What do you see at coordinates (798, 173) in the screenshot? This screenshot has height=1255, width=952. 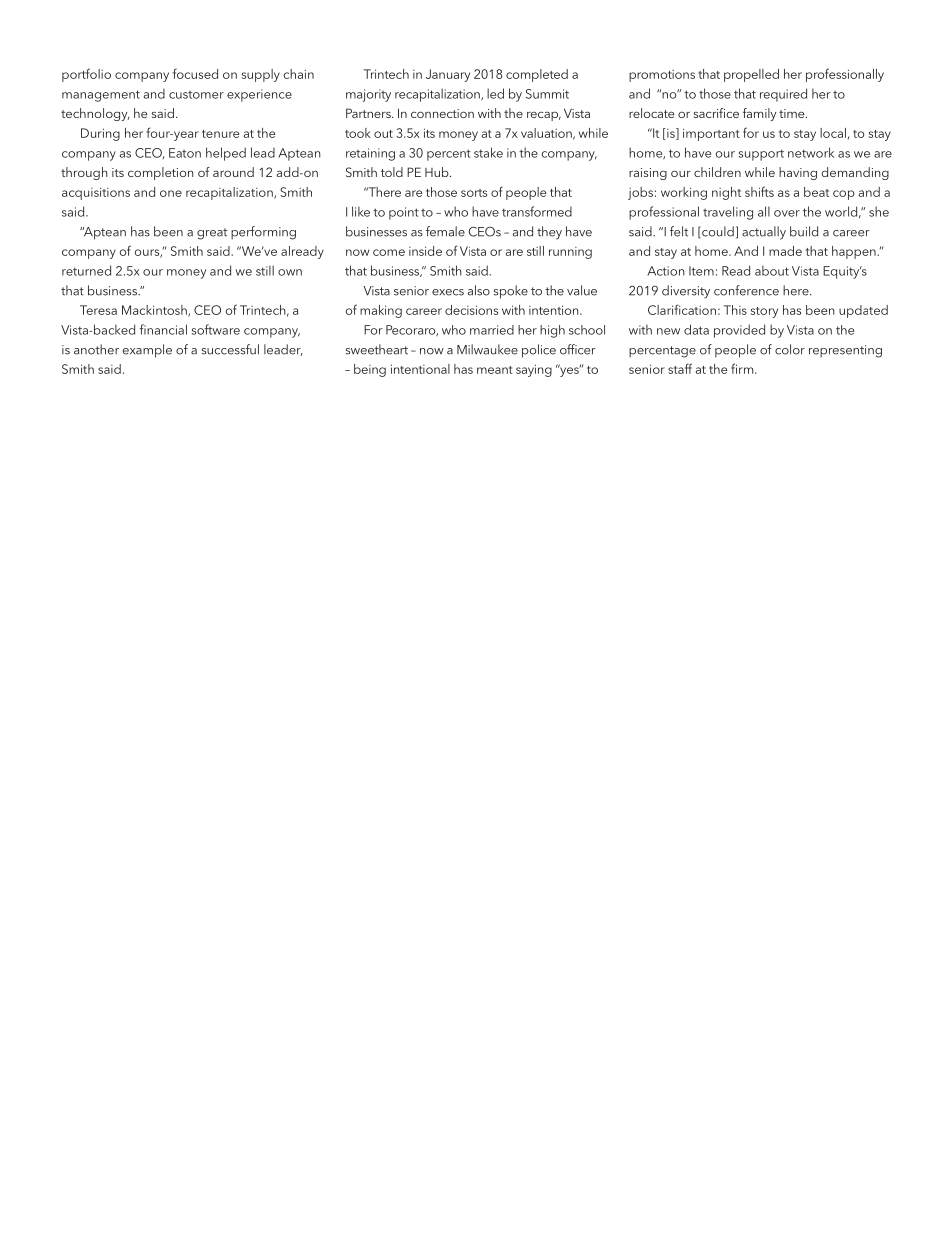 I see `having` at bounding box center [798, 173].
